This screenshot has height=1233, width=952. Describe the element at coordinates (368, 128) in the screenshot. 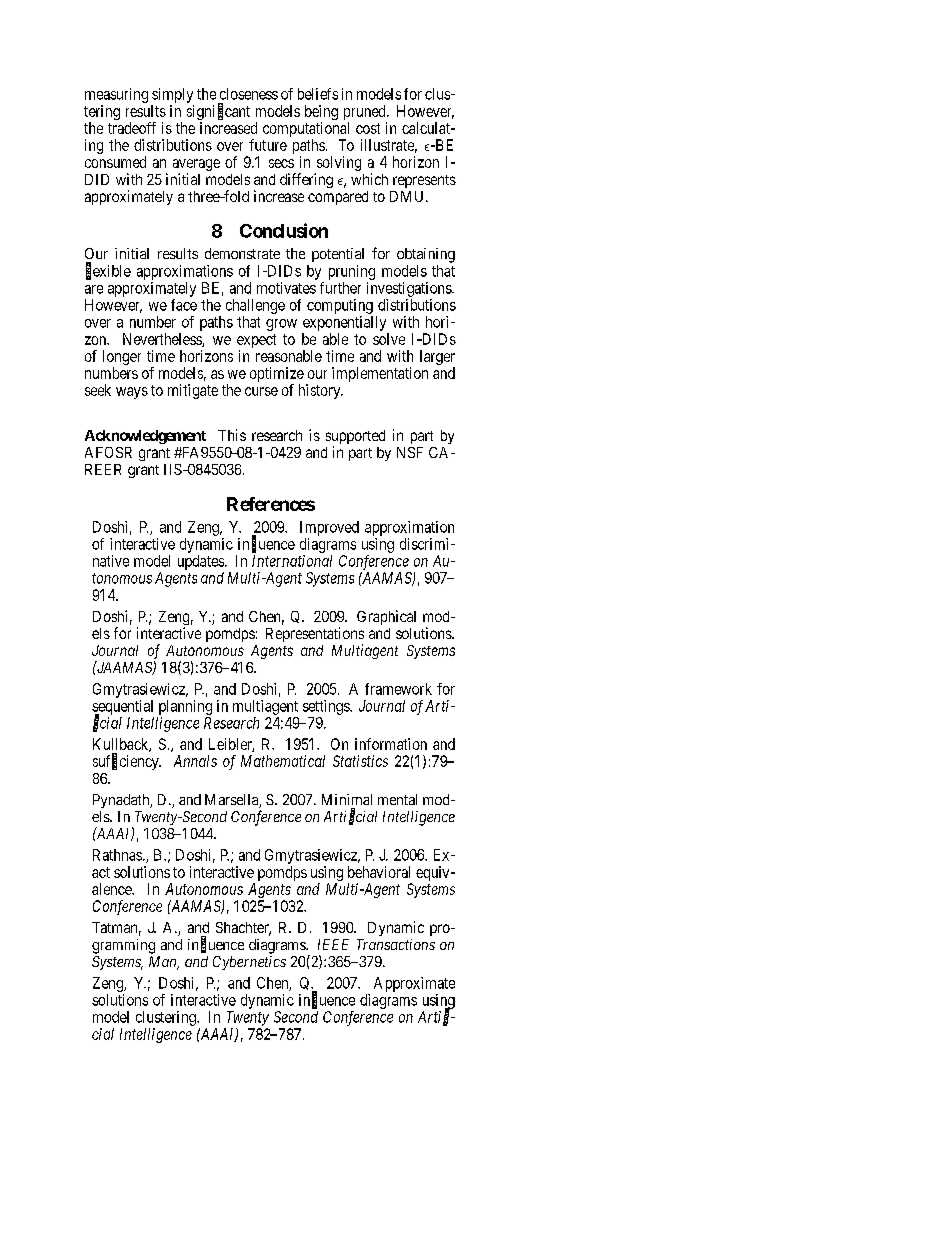

I see `cost` at that location.
